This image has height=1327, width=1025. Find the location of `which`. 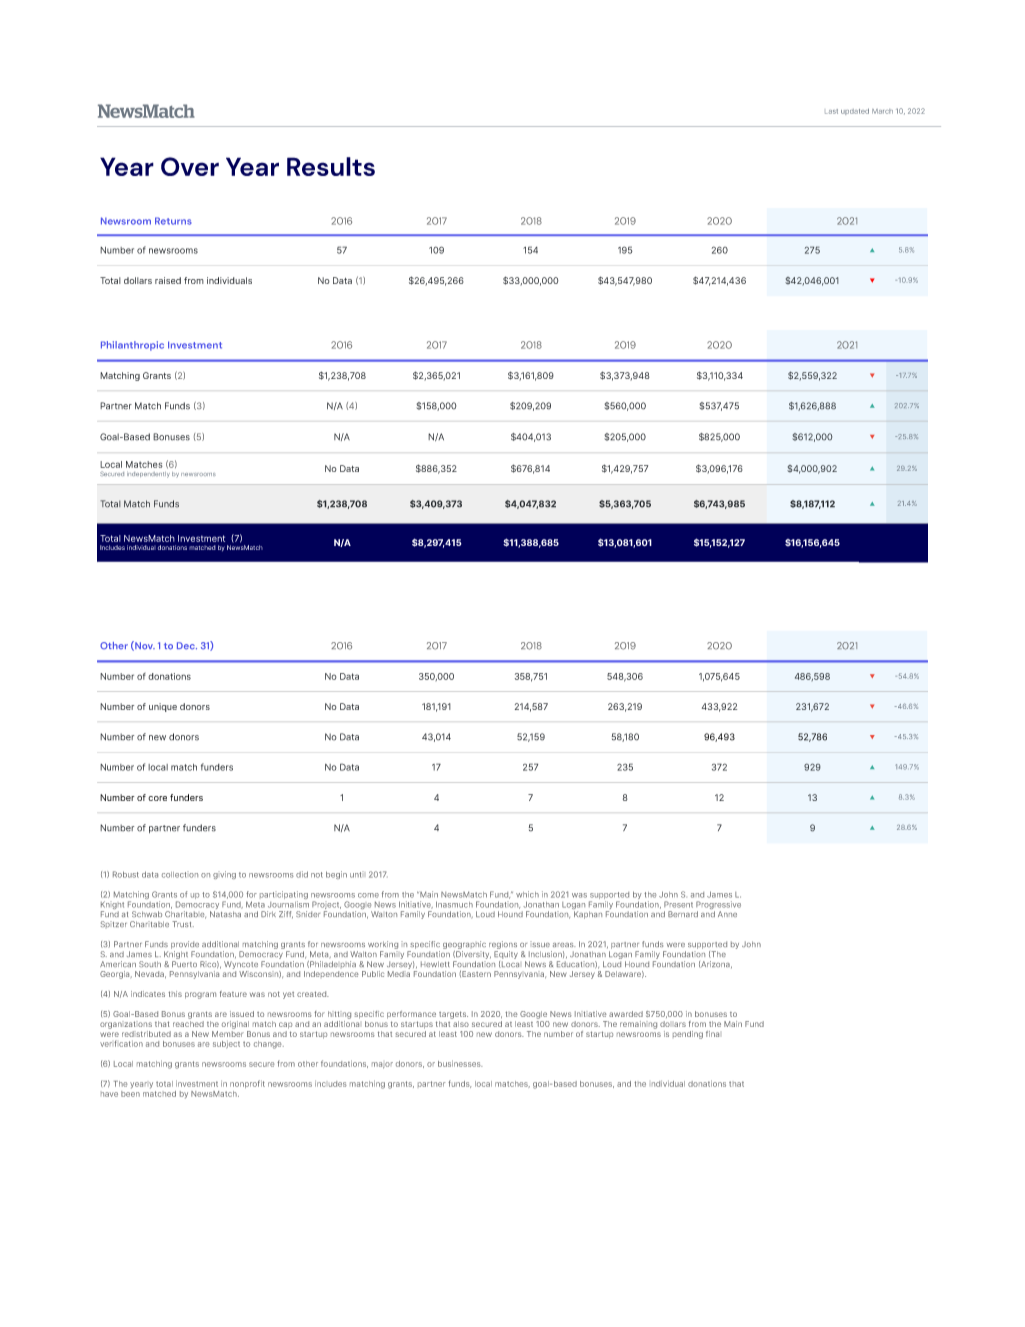

which is located at coordinates (527, 894).
